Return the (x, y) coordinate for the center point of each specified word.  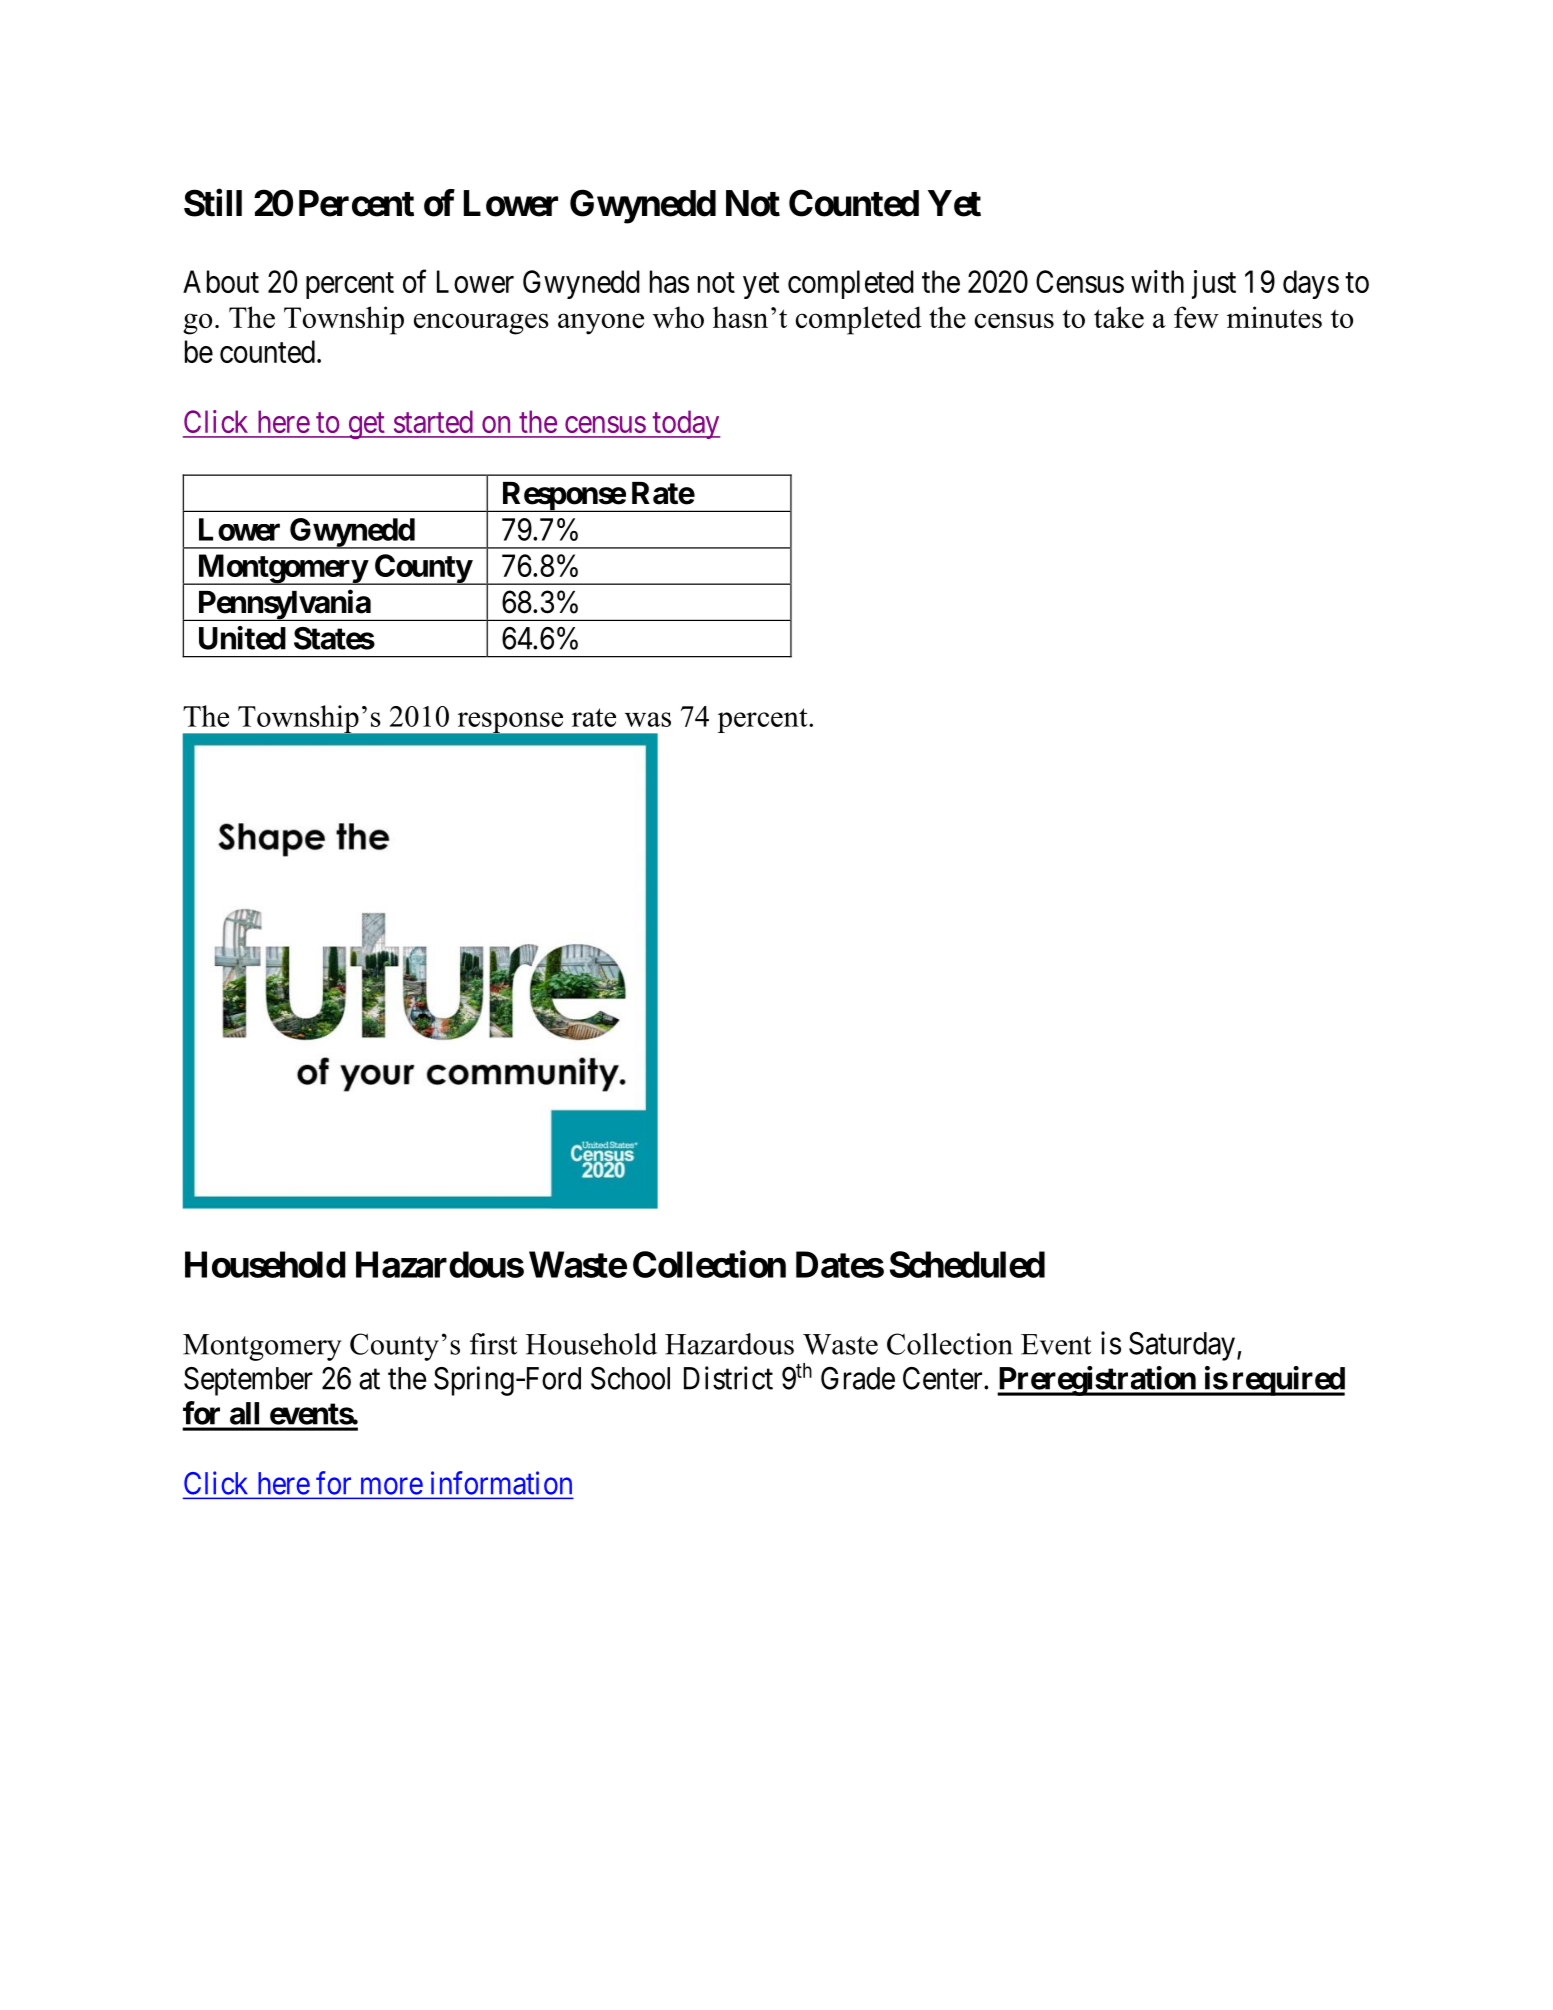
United (242, 638)
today (685, 424)
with (1157, 281)
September (248, 1381)
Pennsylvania (283, 605)
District (728, 1378)
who (678, 317)
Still (213, 203)
